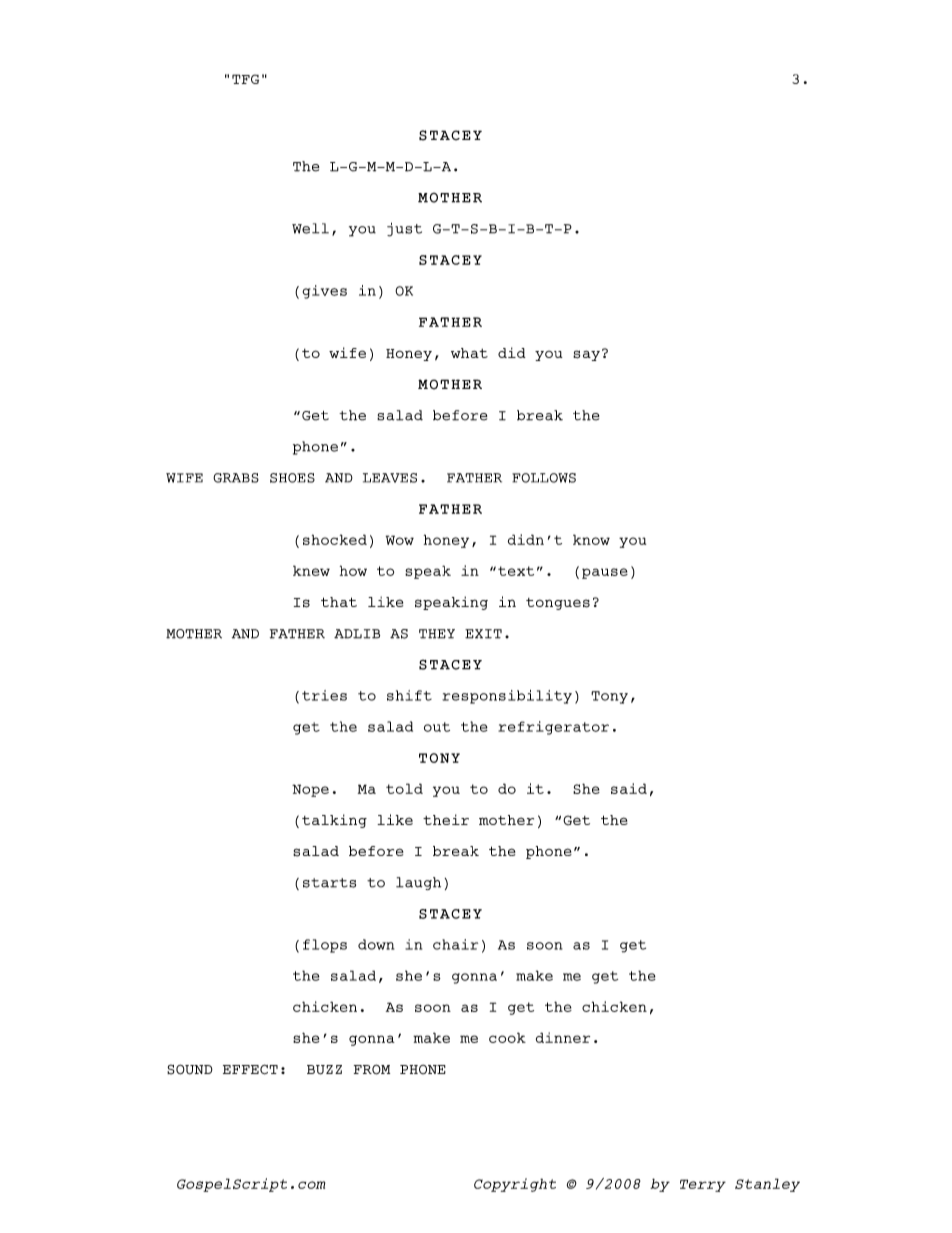  I want to click on say, so click(586, 355).
